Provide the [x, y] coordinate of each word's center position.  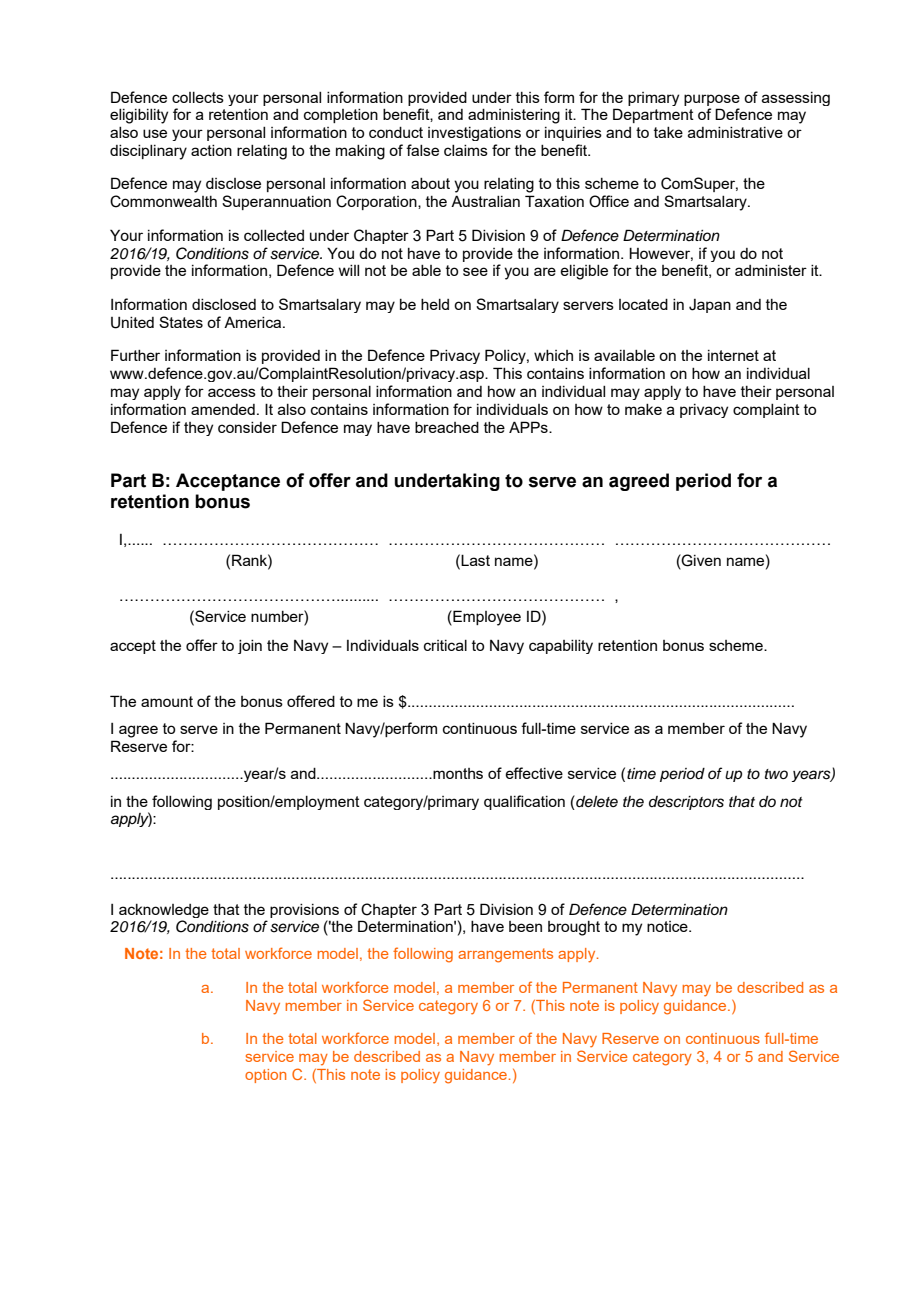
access [232, 392]
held [435, 304]
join [250, 647]
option [265, 1076]
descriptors [686, 803]
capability [561, 647]
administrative [735, 132]
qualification [524, 802]
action [211, 150]
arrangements [505, 955]
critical [445, 645]
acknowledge [164, 911]
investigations [474, 134]
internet [733, 355]
